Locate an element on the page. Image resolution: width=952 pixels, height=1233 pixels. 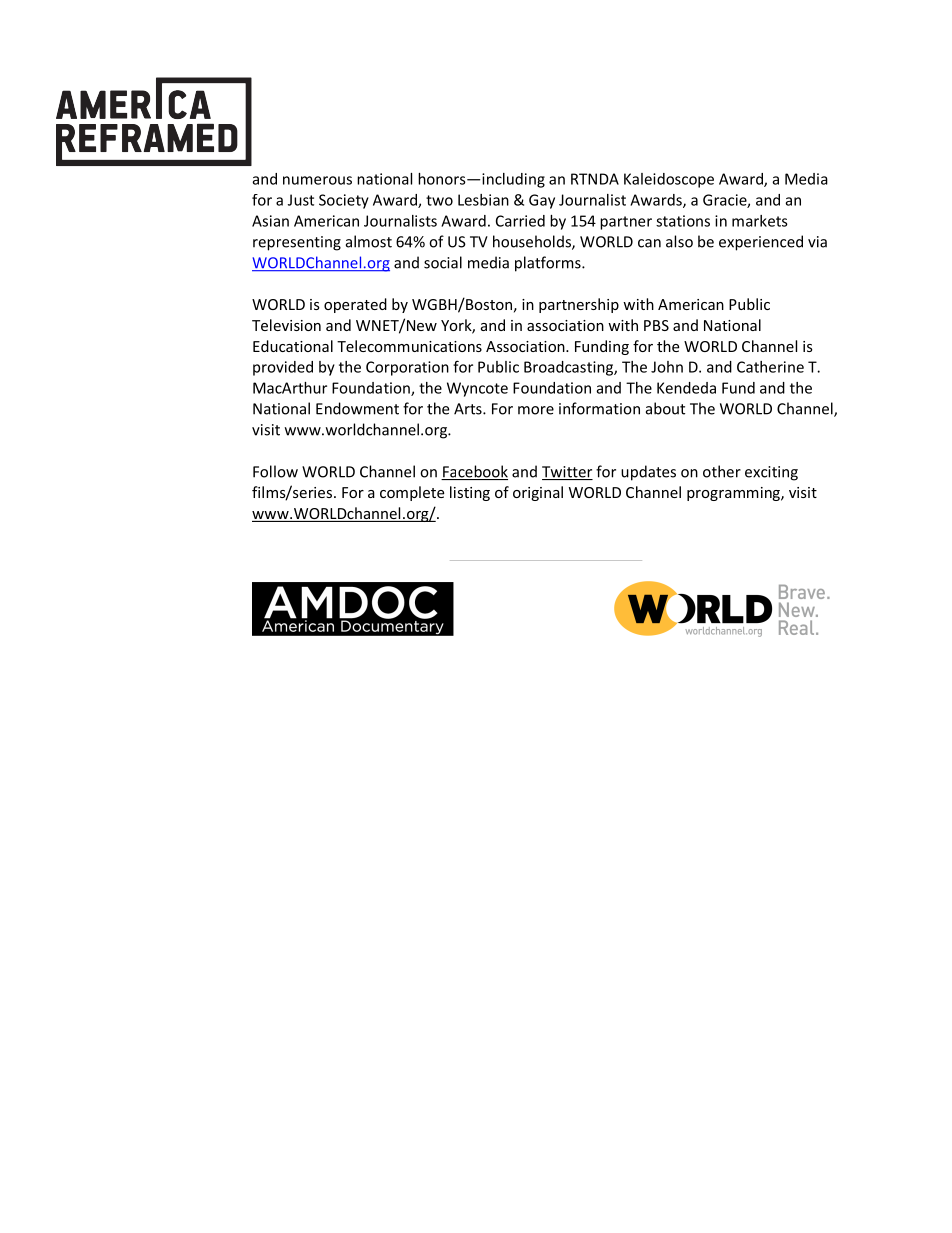
representing is located at coordinates (297, 243).
